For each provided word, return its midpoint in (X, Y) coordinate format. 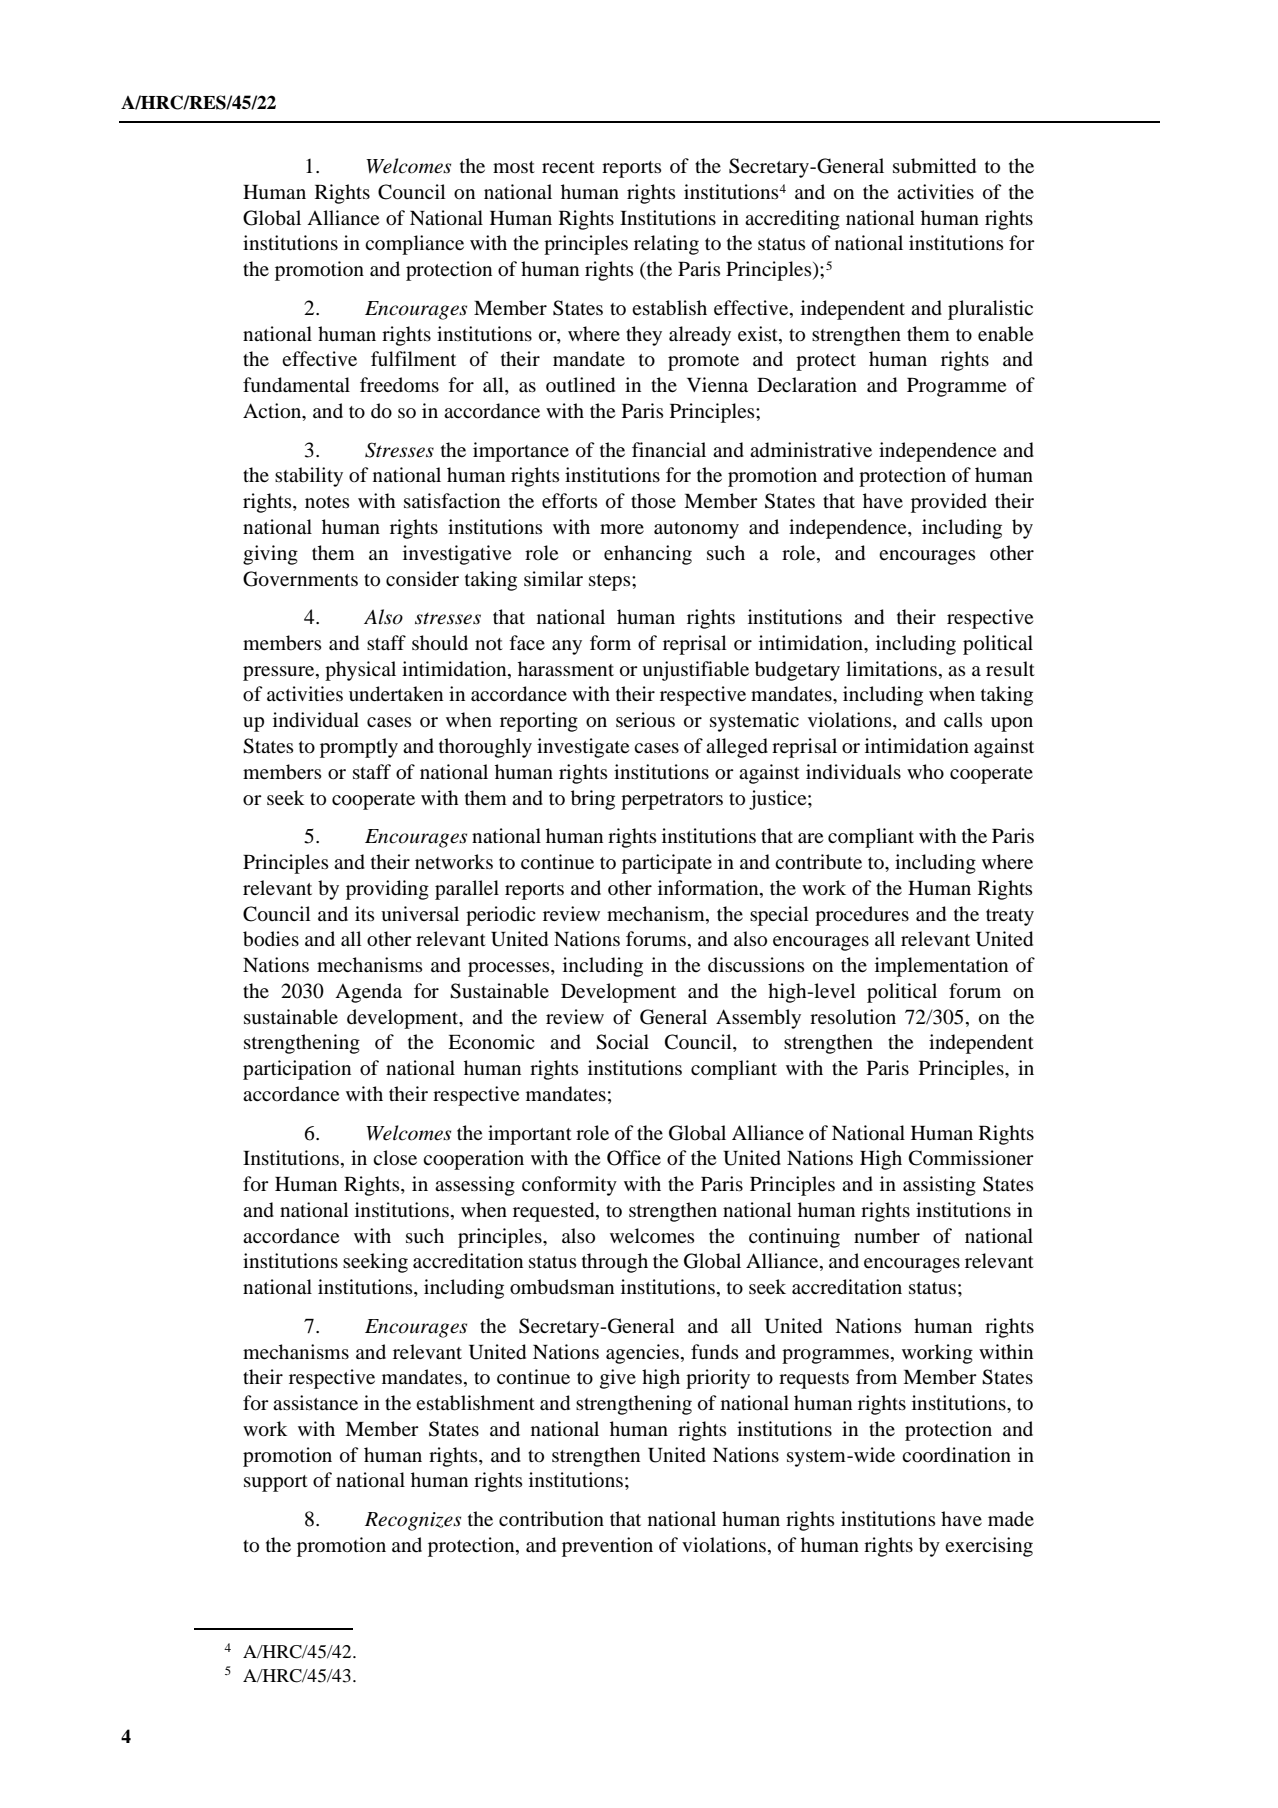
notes (327, 502)
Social (622, 1042)
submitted (934, 166)
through (615, 1263)
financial (669, 449)
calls (963, 719)
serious (645, 720)
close (395, 1158)
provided (949, 503)
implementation (941, 967)
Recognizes (413, 1521)
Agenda (368, 993)
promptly (359, 748)
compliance (414, 245)
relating (666, 245)
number (887, 1236)
